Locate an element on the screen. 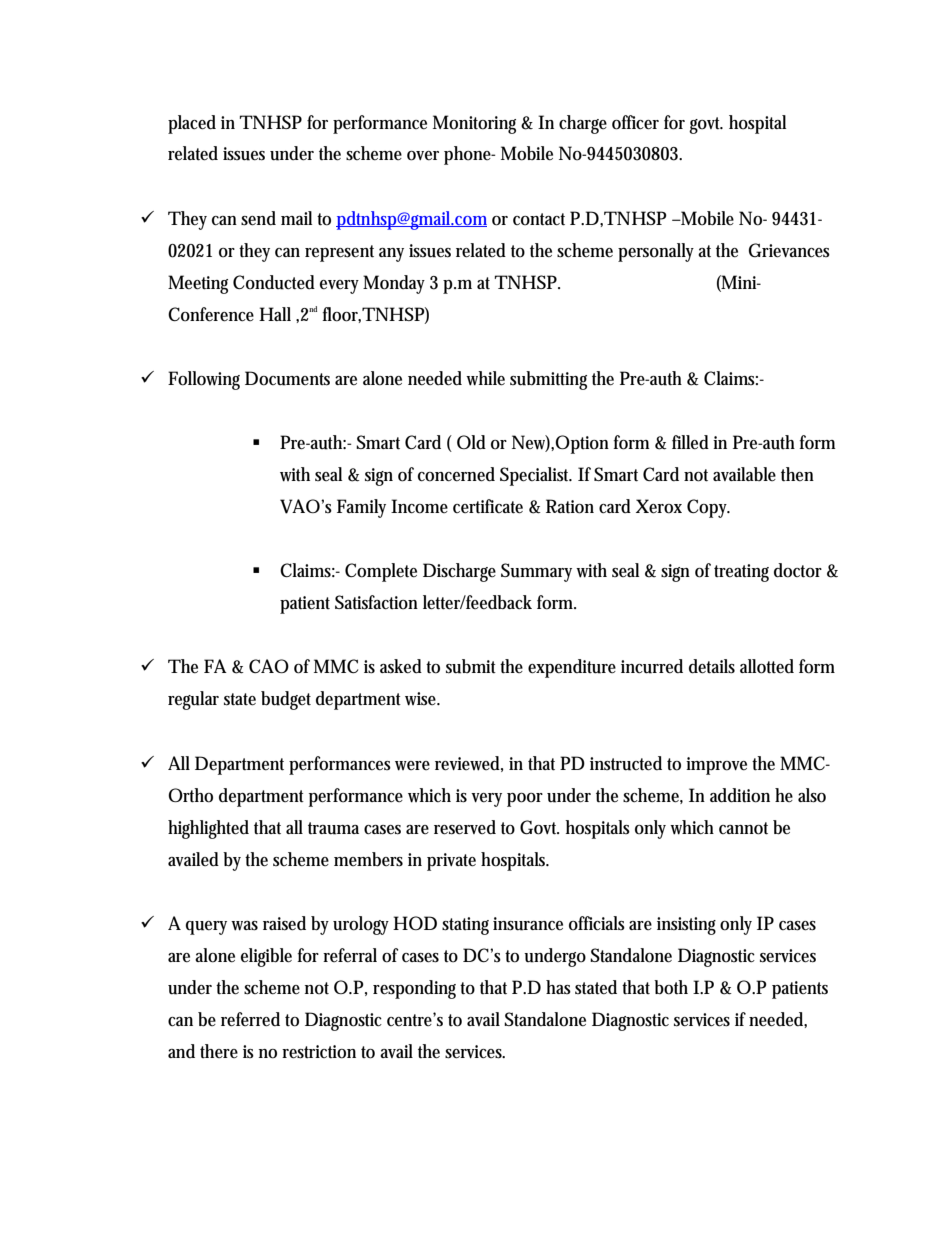 Image resolution: width=952 pixels, height=1233 pixels. filled is located at coordinates (690, 442).
